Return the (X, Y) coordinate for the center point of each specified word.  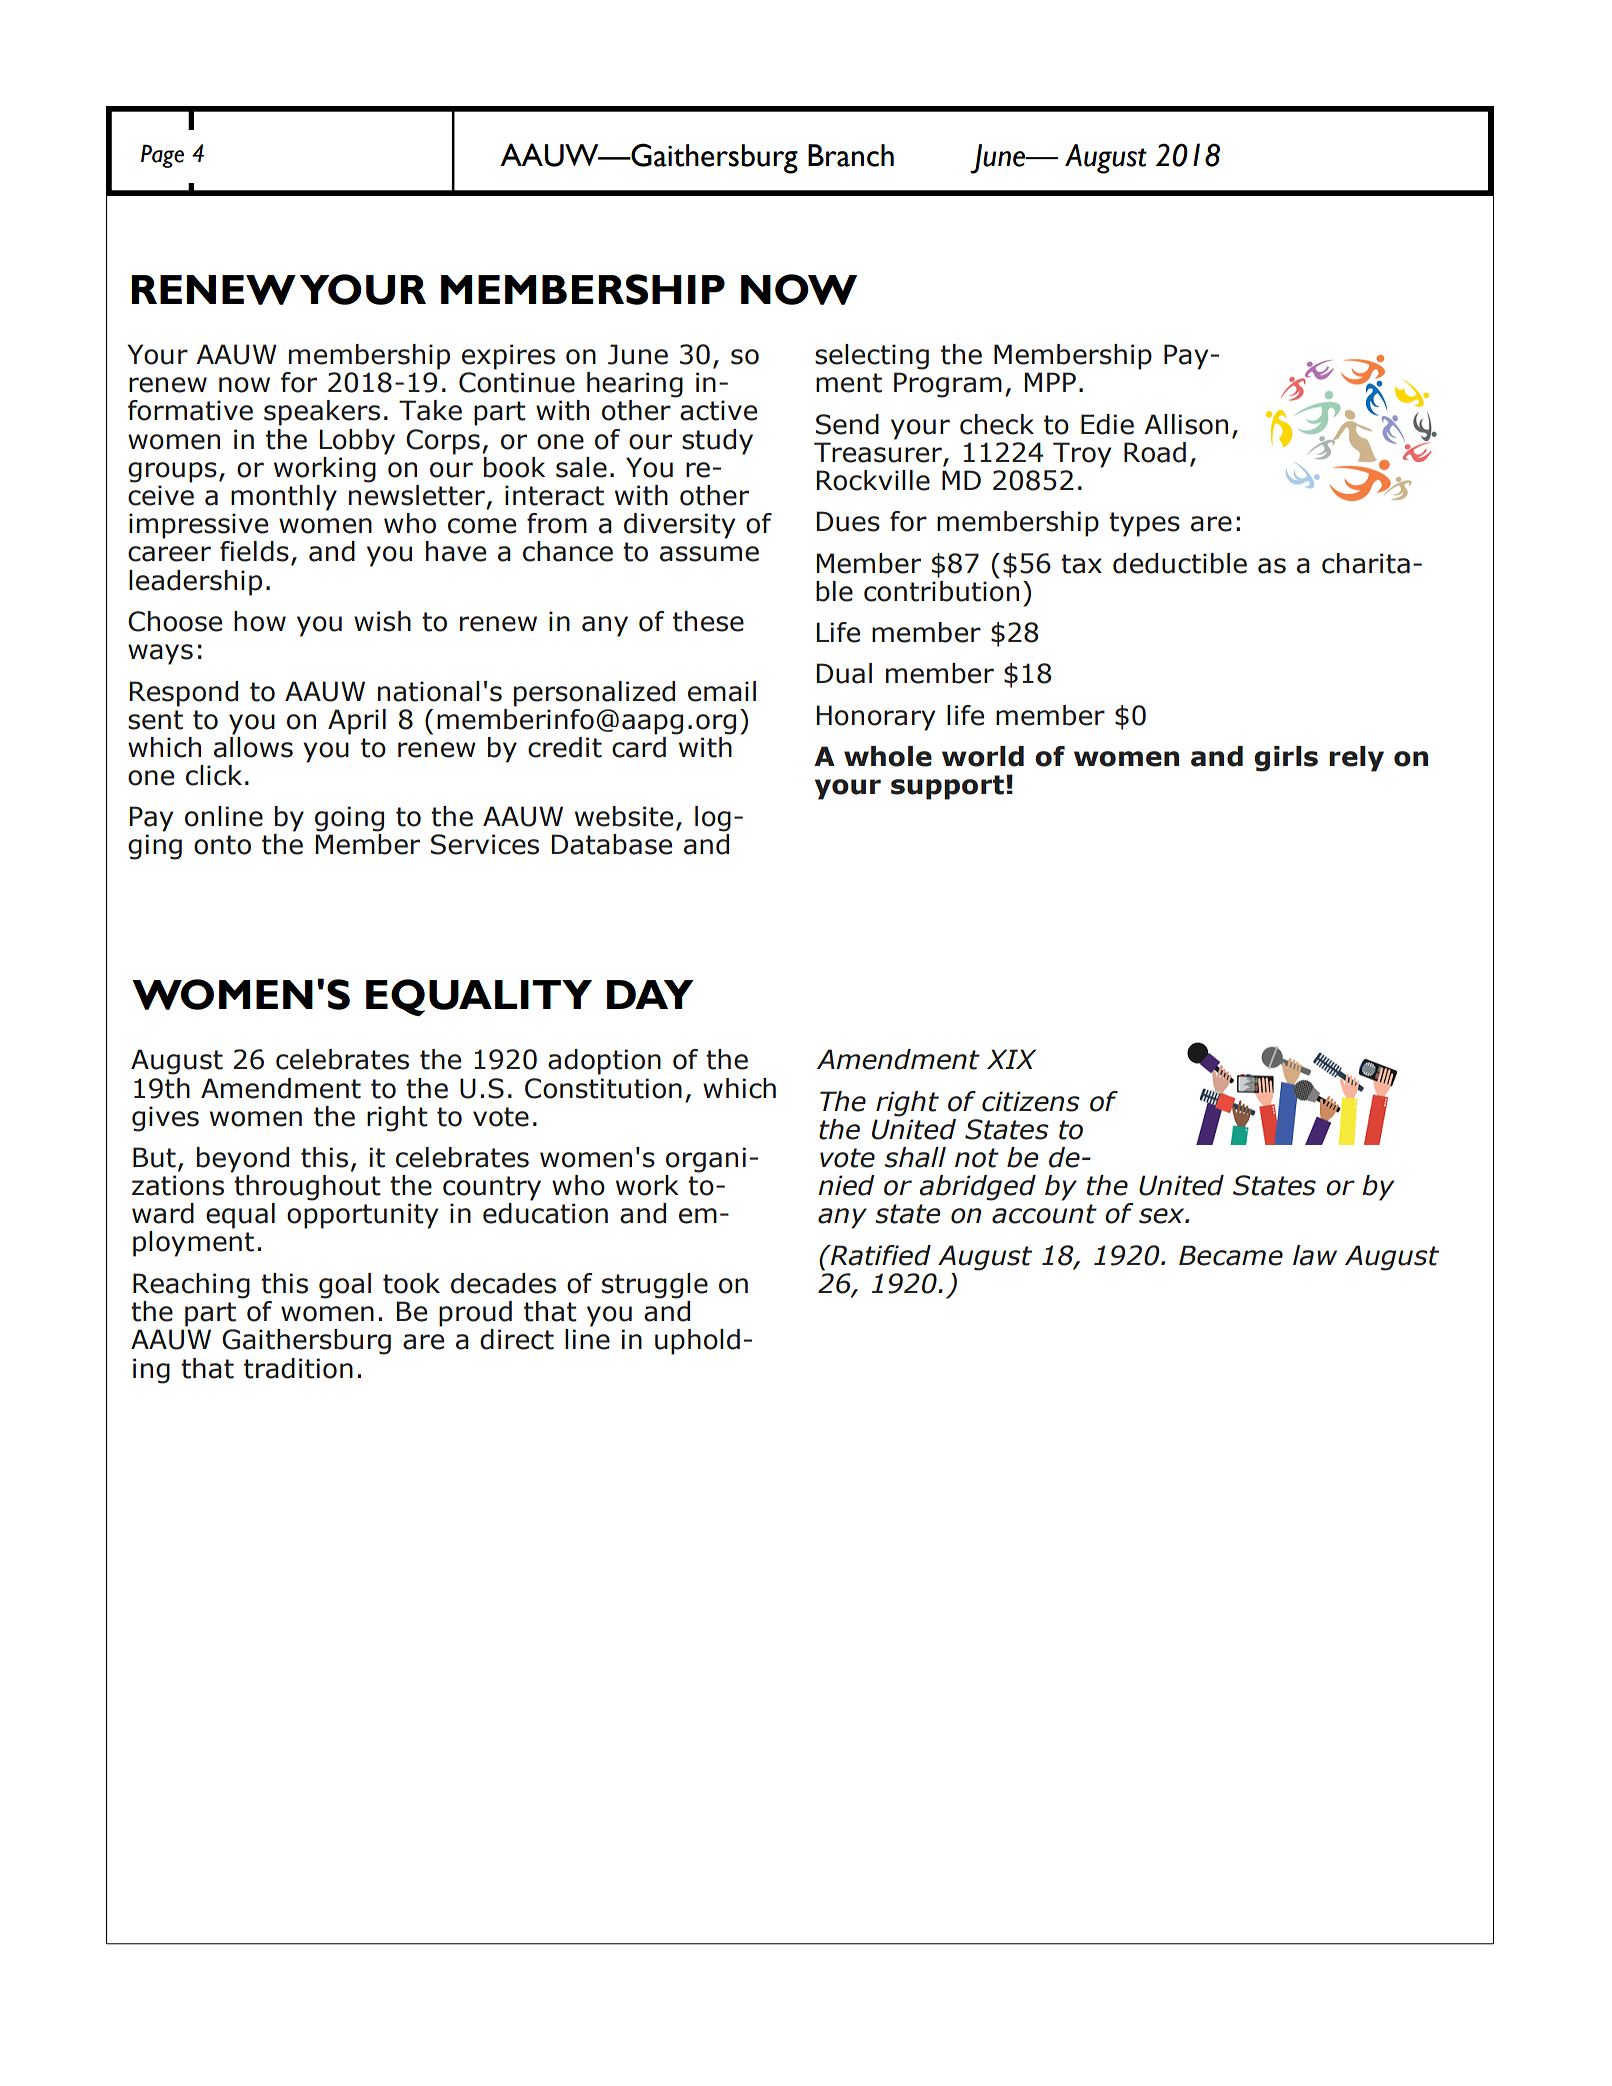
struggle (655, 1286)
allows (253, 746)
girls (1286, 759)
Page (162, 156)
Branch (851, 155)
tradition (298, 1368)
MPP (1050, 382)
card (639, 746)
